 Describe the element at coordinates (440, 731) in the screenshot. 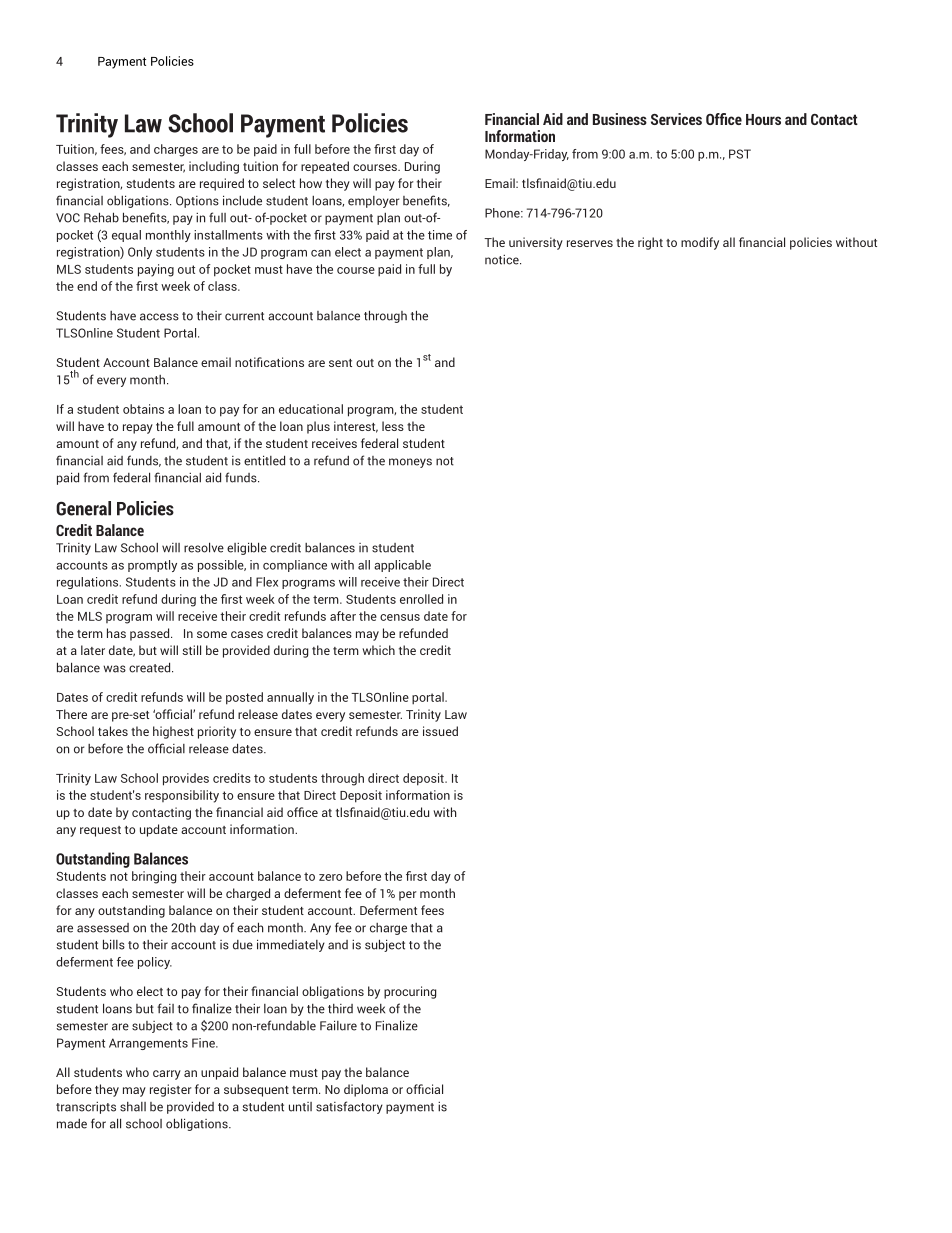

I see `issued` at that location.
